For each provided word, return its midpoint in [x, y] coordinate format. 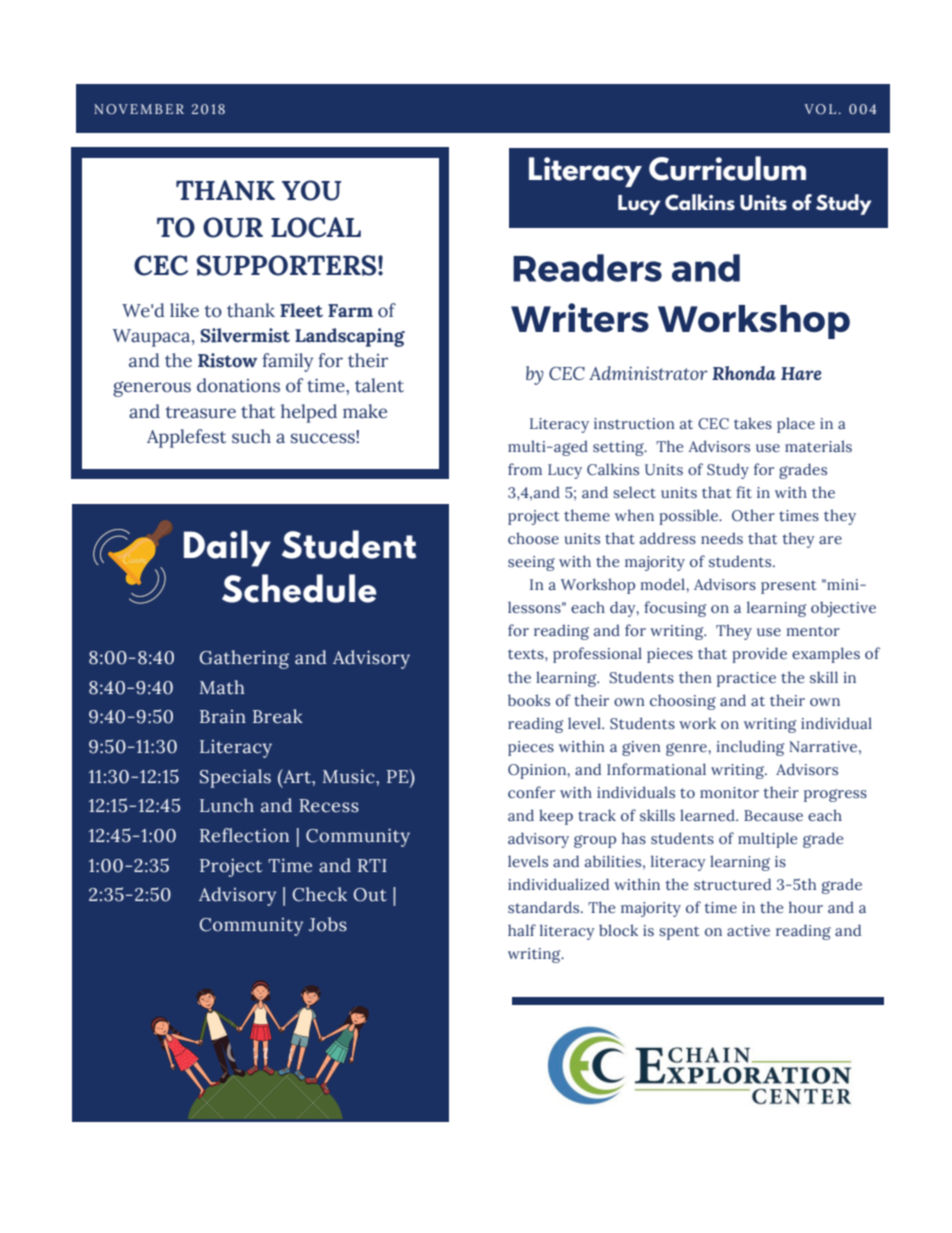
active [748, 930]
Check [320, 894]
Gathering [244, 659]
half [522, 930]
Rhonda [744, 373]
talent [379, 385]
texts [527, 654]
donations [238, 385]
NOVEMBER [139, 109]
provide [759, 655]
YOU [311, 190]
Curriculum [727, 168]
